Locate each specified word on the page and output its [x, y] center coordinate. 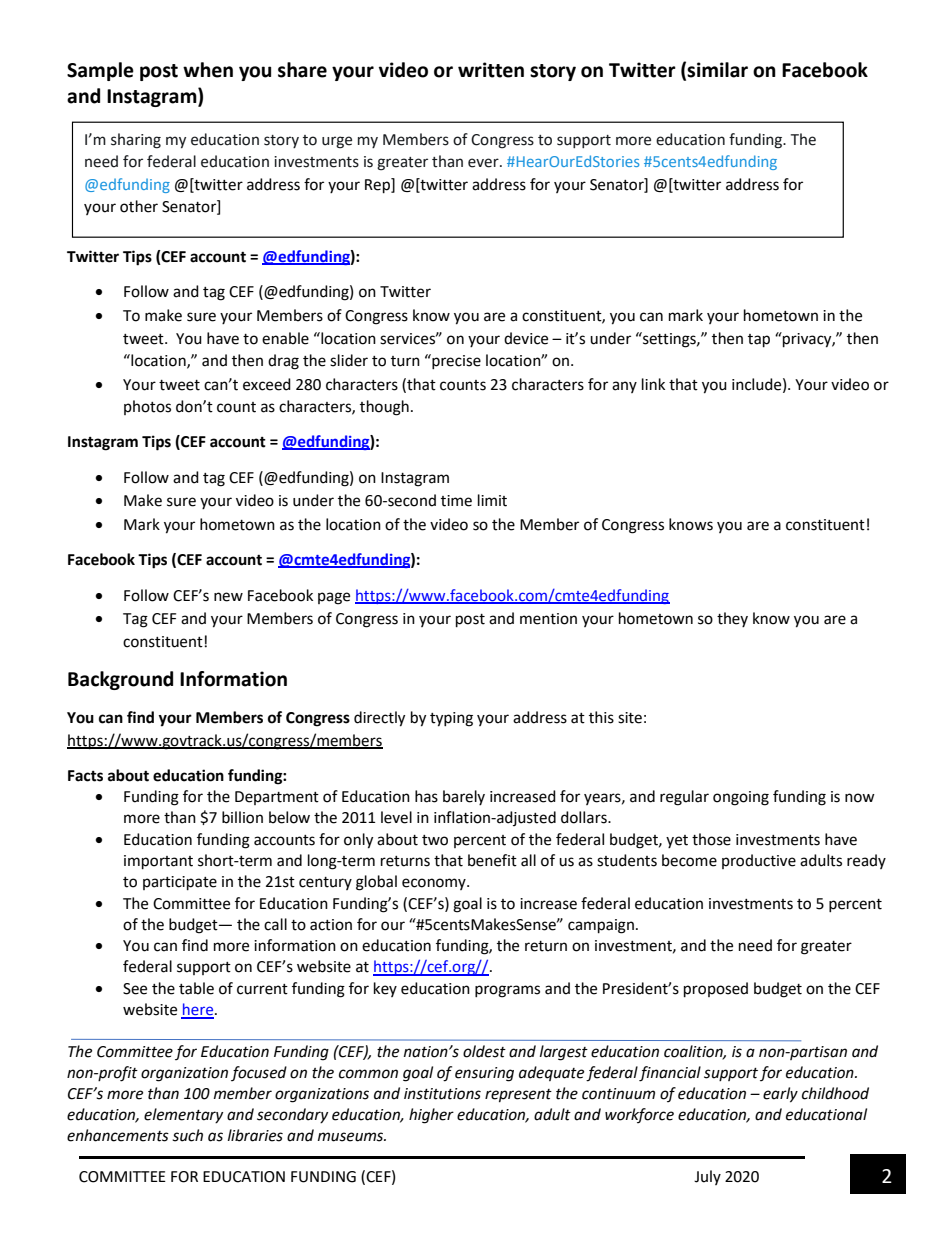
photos [147, 407]
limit [492, 500]
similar [717, 70]
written [491, 70]
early [780, 1095]
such [187, 1135]
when [208, 70]
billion [242, 817]
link [653, 384]
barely [464, 797]
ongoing [741, 798]
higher [431, 1116]
